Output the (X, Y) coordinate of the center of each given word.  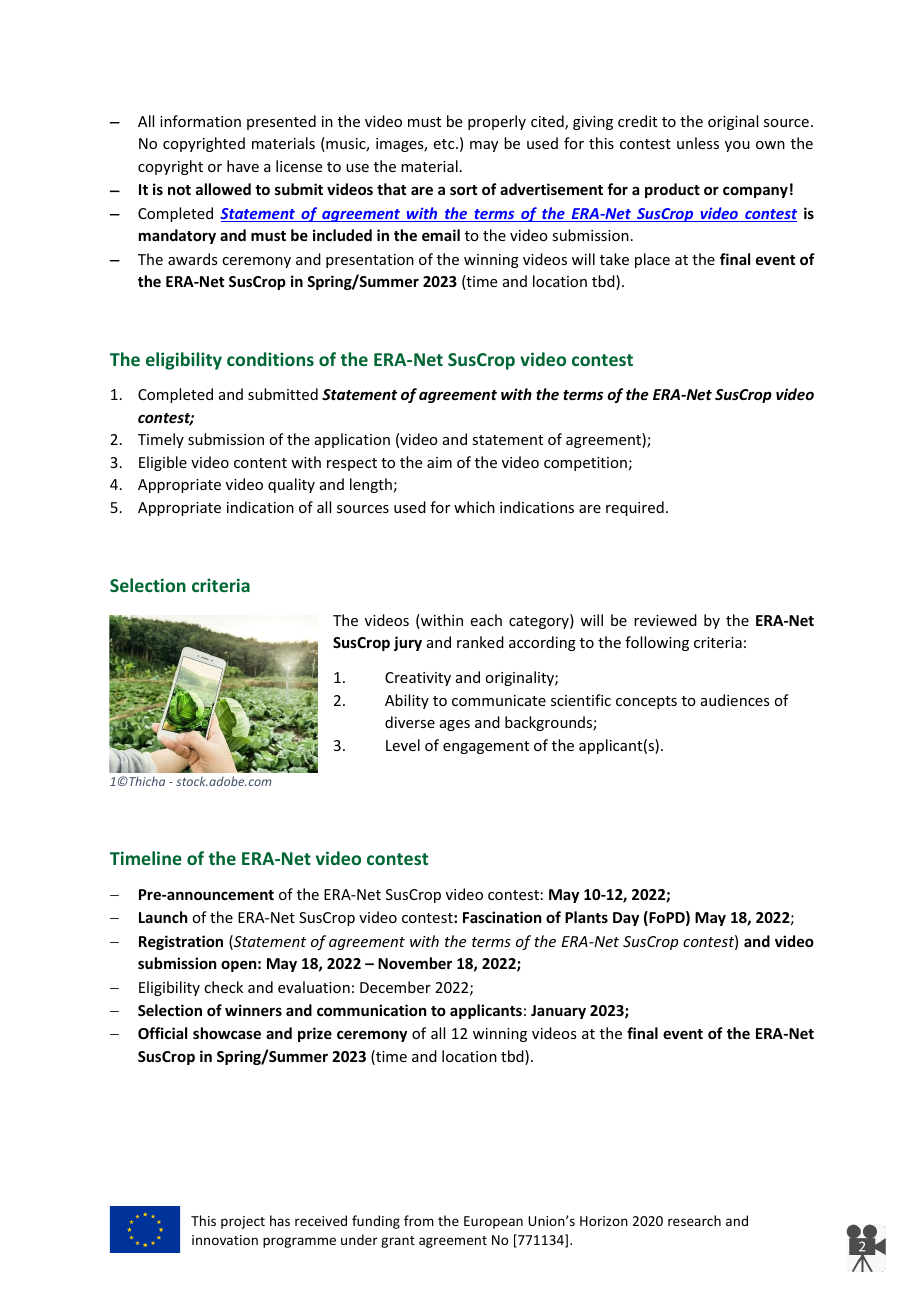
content (260, 463)
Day (626, 919)
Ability (407, 701)
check (223, 987)
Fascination (502, 917)
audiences (735, 700)
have (243, 166)
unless (698, 143)
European (493, 1222)
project (243, 1222)
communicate (499, 700)
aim (439, 462)
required (635, 508)
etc (445, 144)
